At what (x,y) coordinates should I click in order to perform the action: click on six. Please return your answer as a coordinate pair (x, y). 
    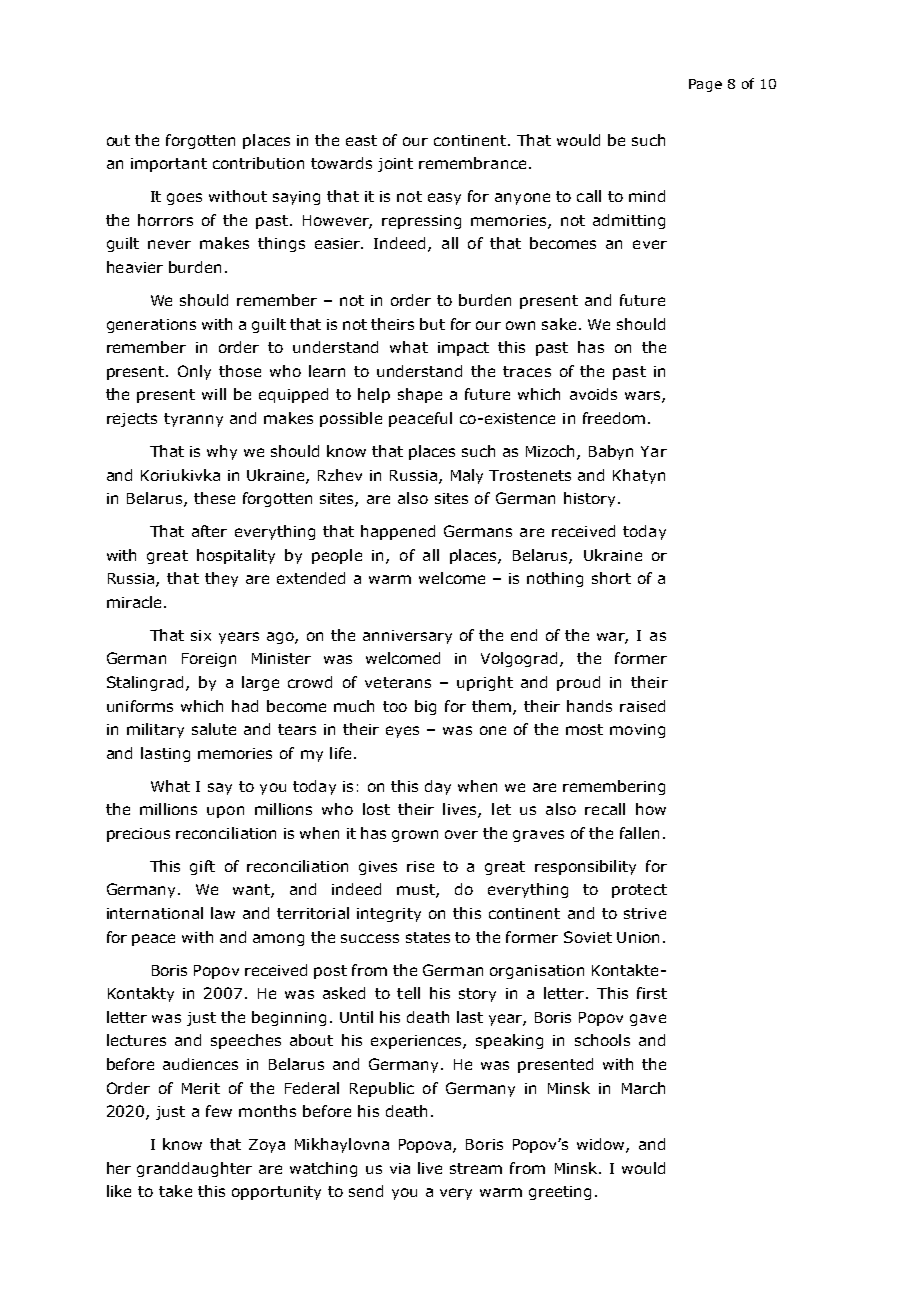
    Looking at the image, I should click on (201, 635).
